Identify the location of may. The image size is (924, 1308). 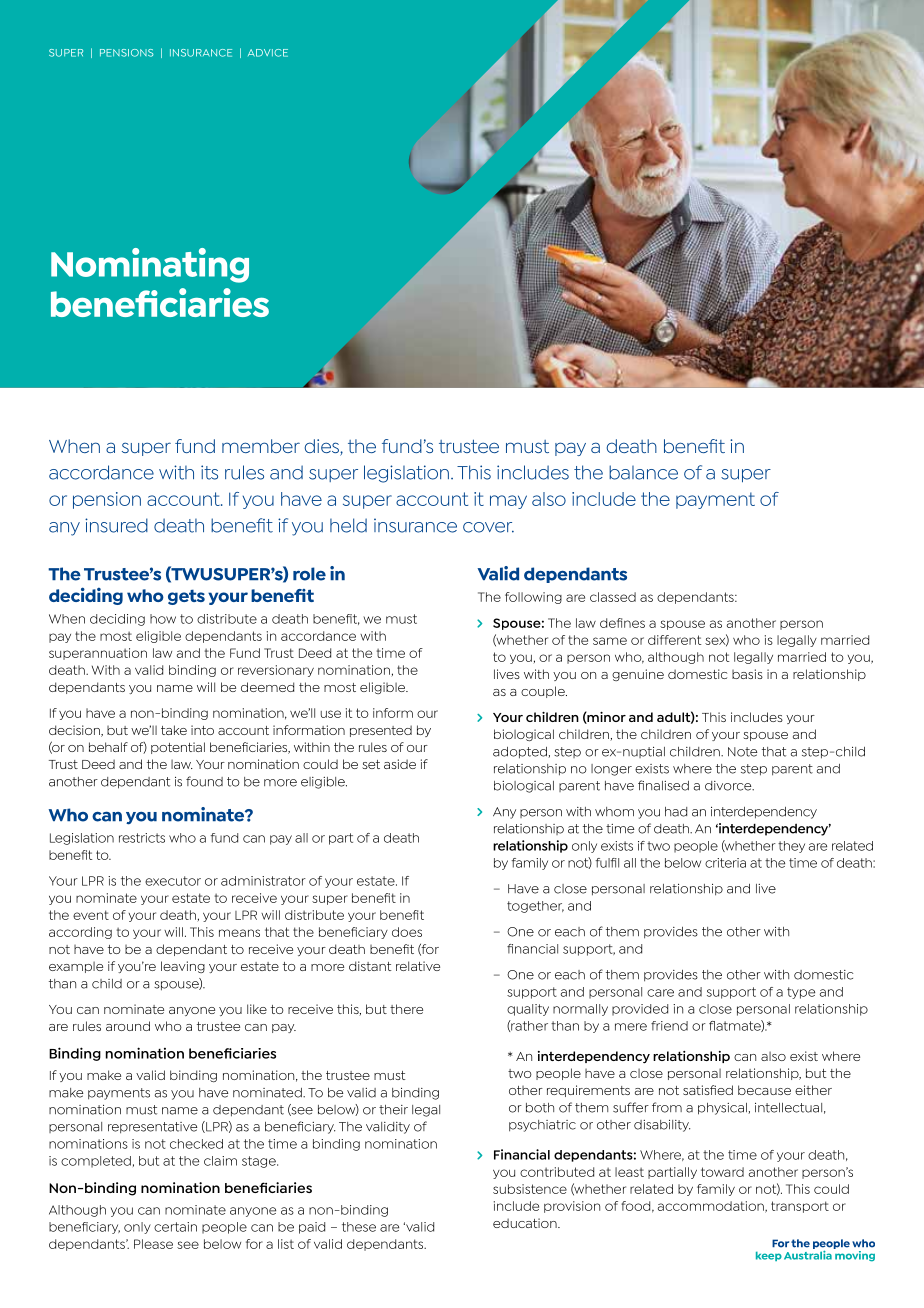
(508, 502).
